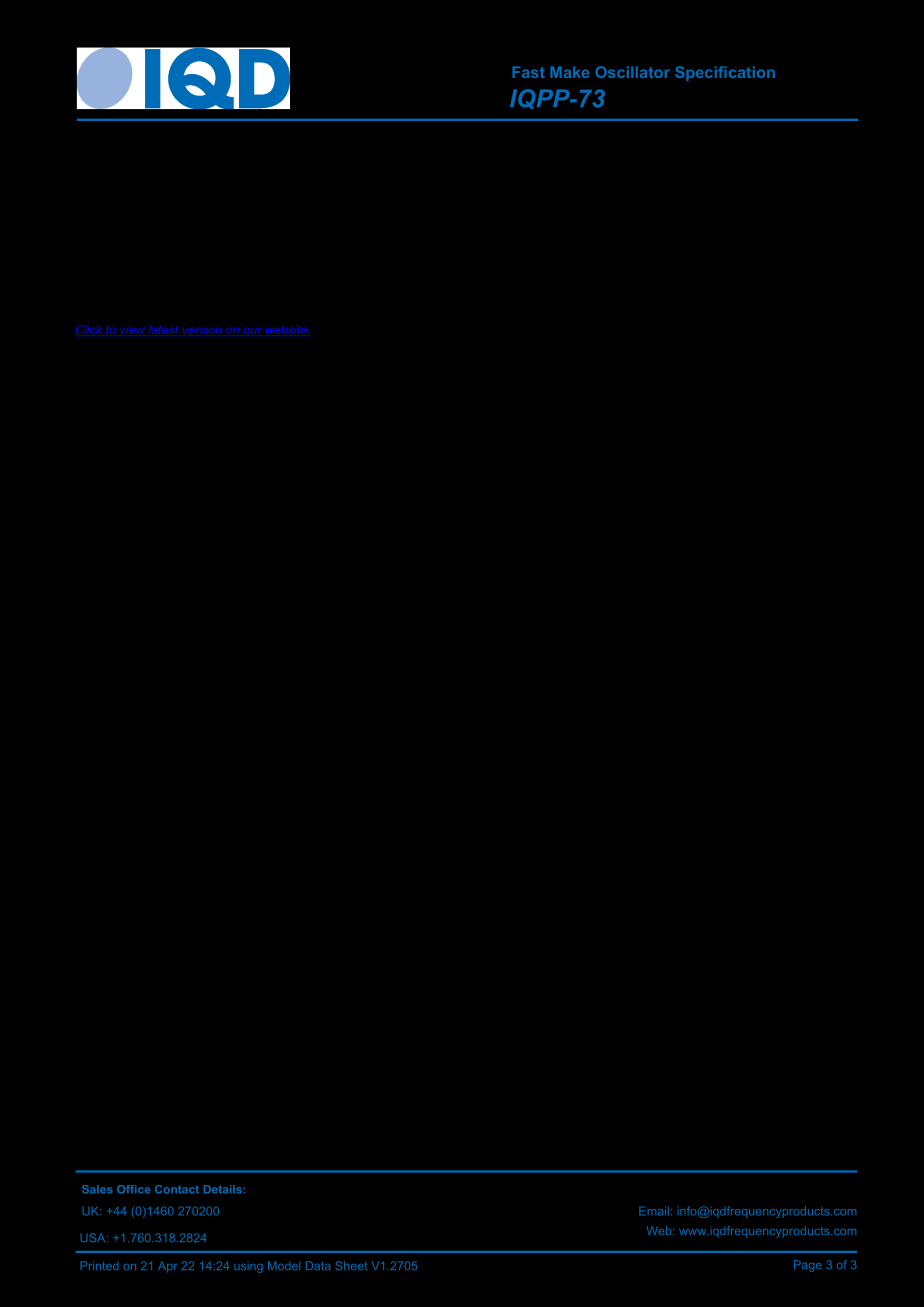  Describe the element at coordinates (287, 330) in the screenshot. I see `website` at that location.
